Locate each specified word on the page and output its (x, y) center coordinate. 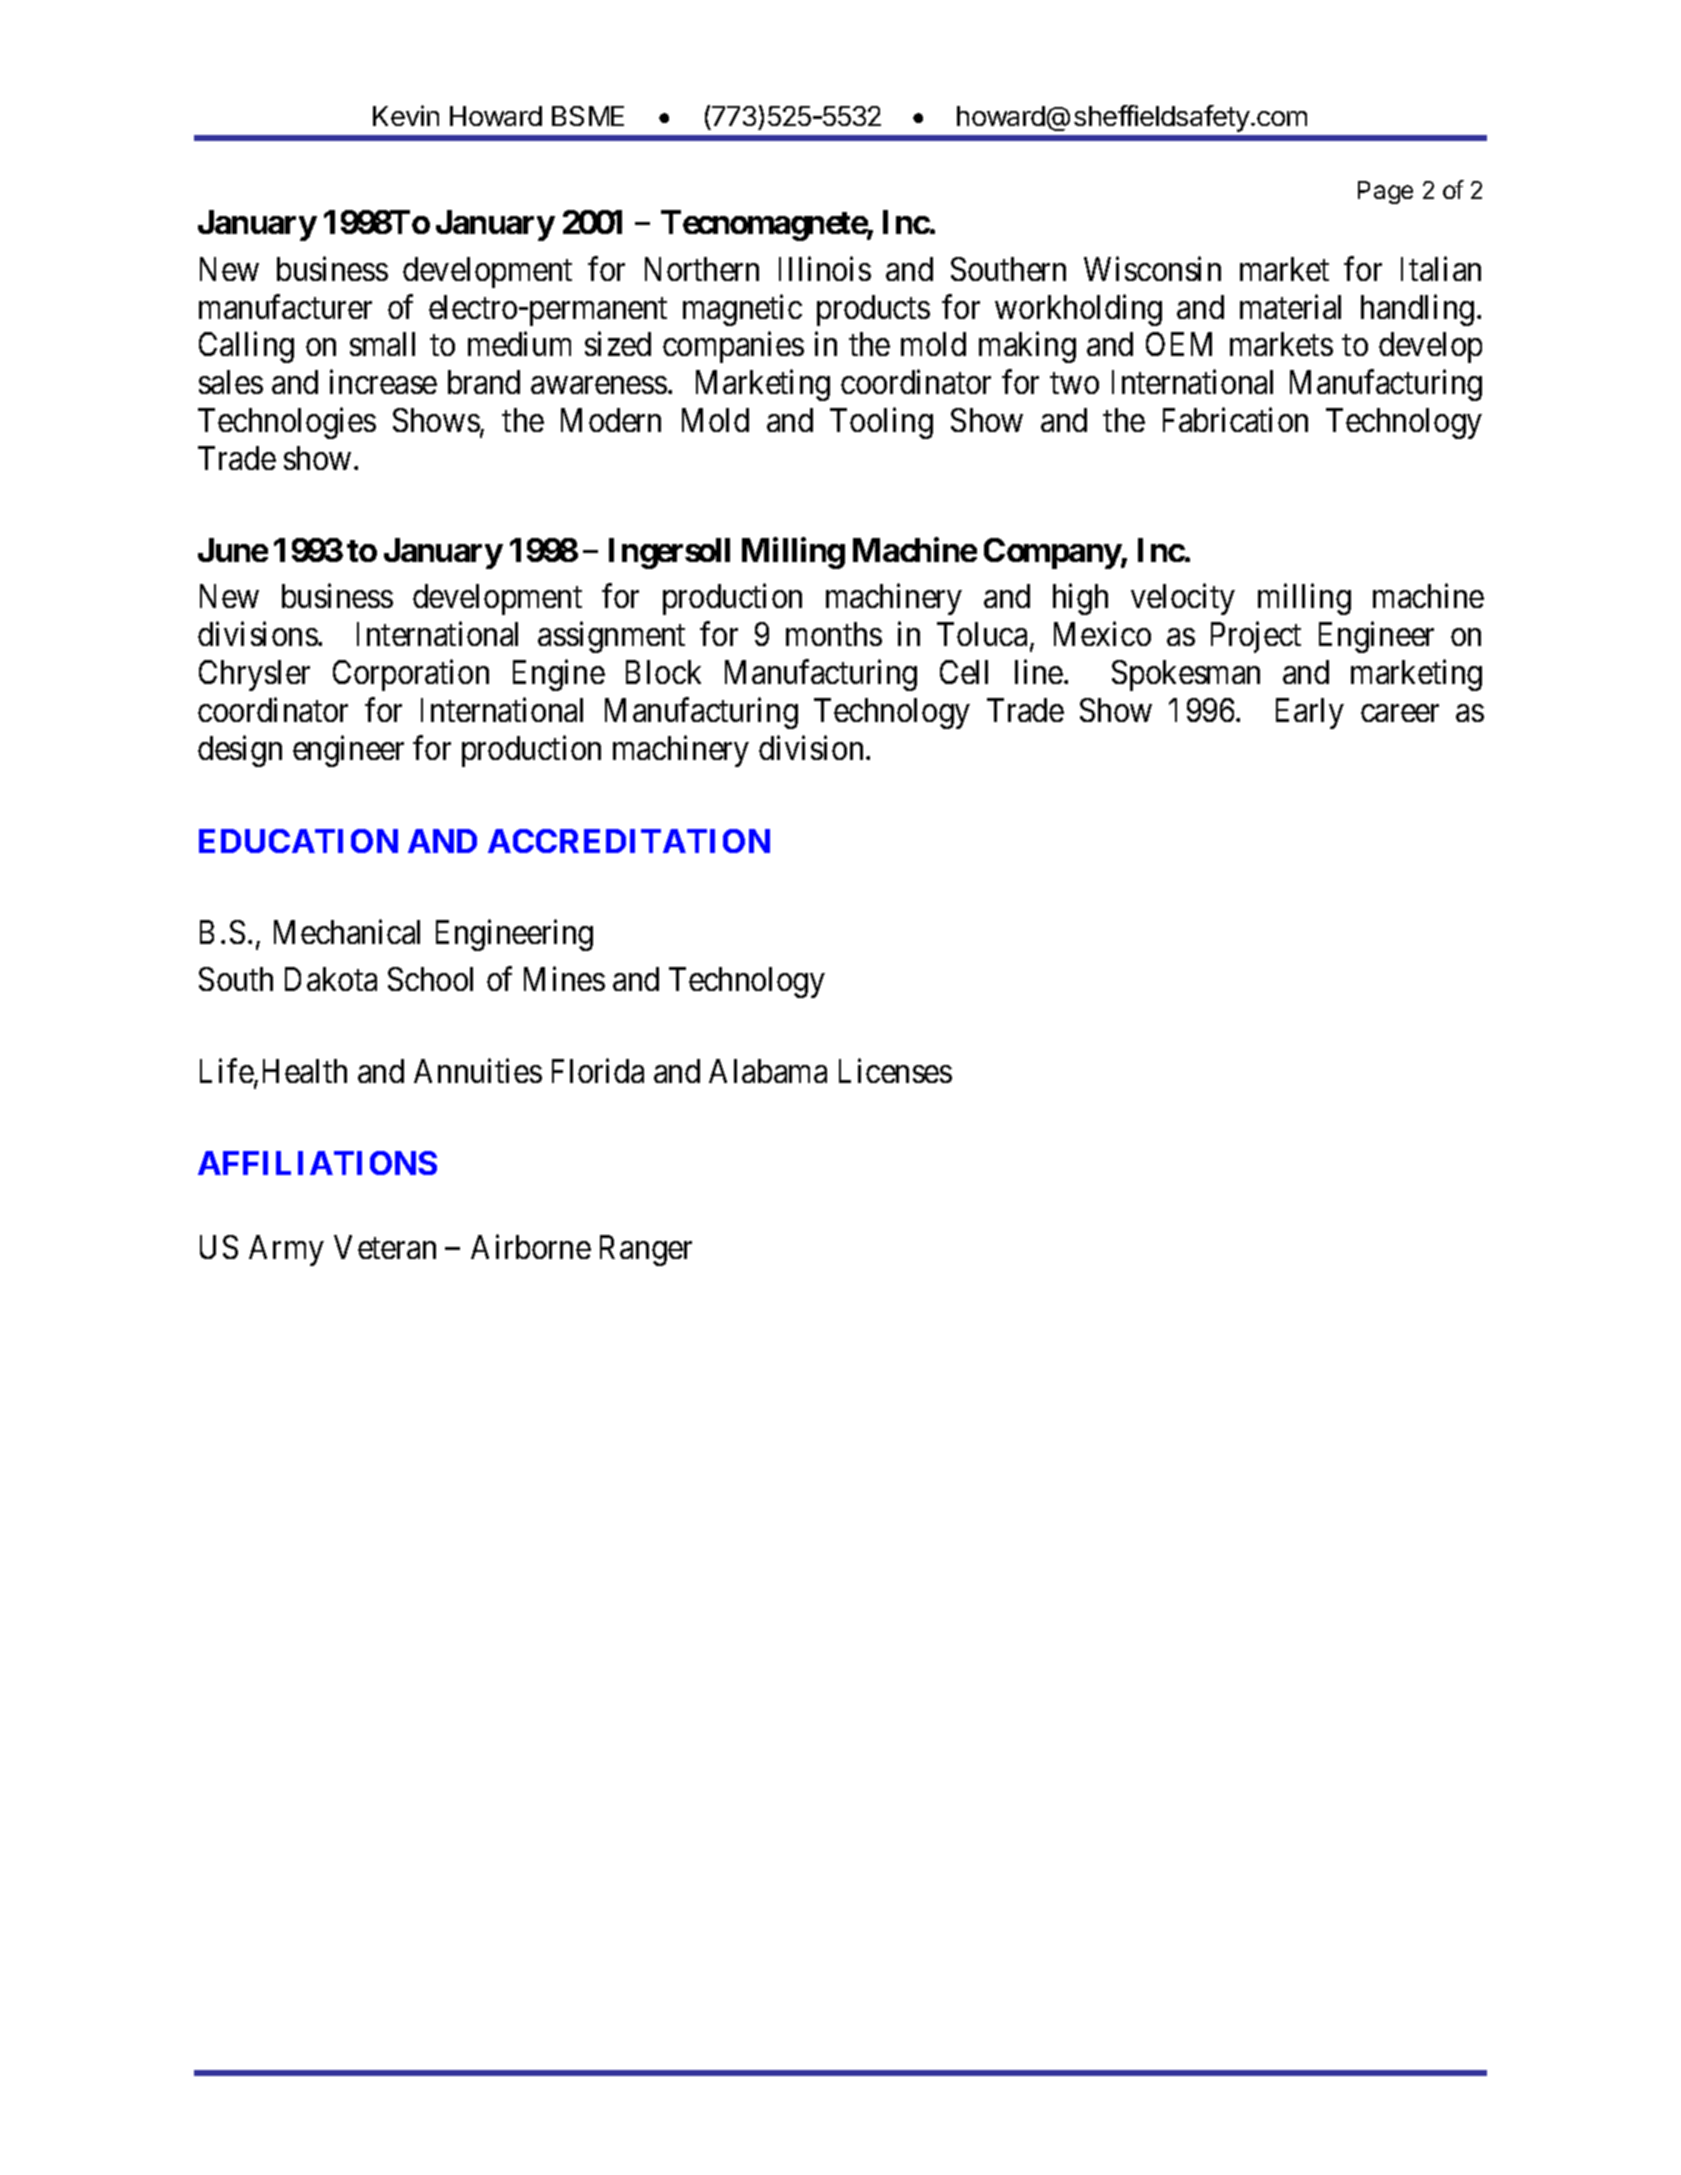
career (1400, 713)
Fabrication (1235, 420)
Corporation (411, 675)
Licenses (895, 1070)
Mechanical (347, 932)
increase (383, 382)
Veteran (385, 1247)
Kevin (406, 115)
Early (1310, 713)
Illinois (825, 268)
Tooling (881, 423)
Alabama (768, 1071)
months (834, 634)
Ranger (646, 1250)
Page (1385, 192)
